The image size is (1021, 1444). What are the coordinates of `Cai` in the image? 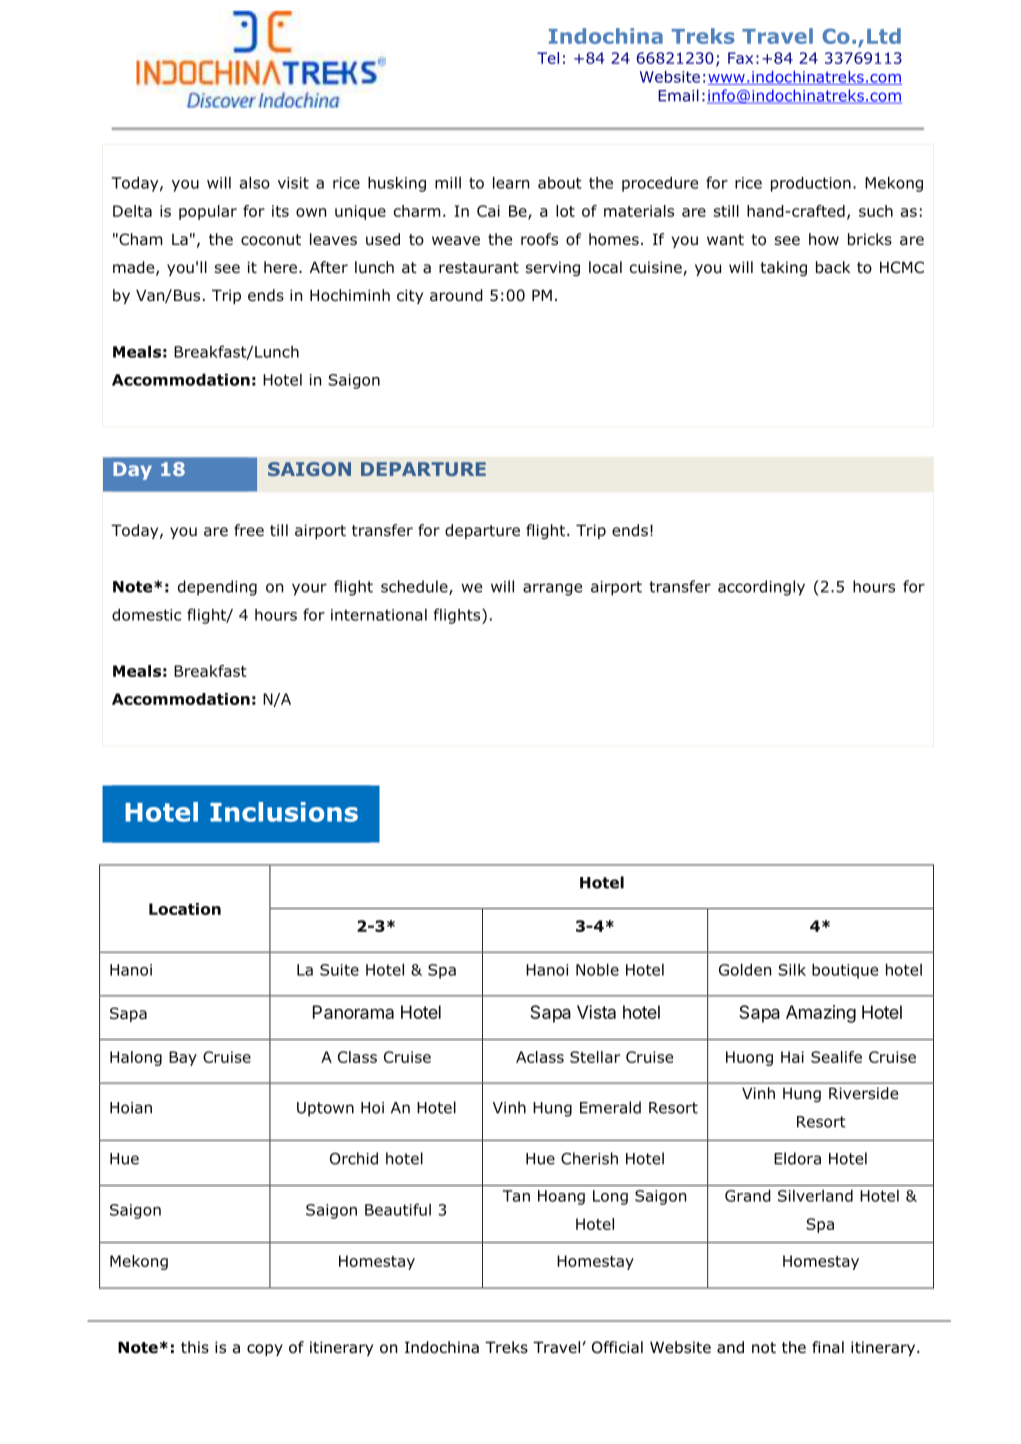 It's located at (488, 211).
